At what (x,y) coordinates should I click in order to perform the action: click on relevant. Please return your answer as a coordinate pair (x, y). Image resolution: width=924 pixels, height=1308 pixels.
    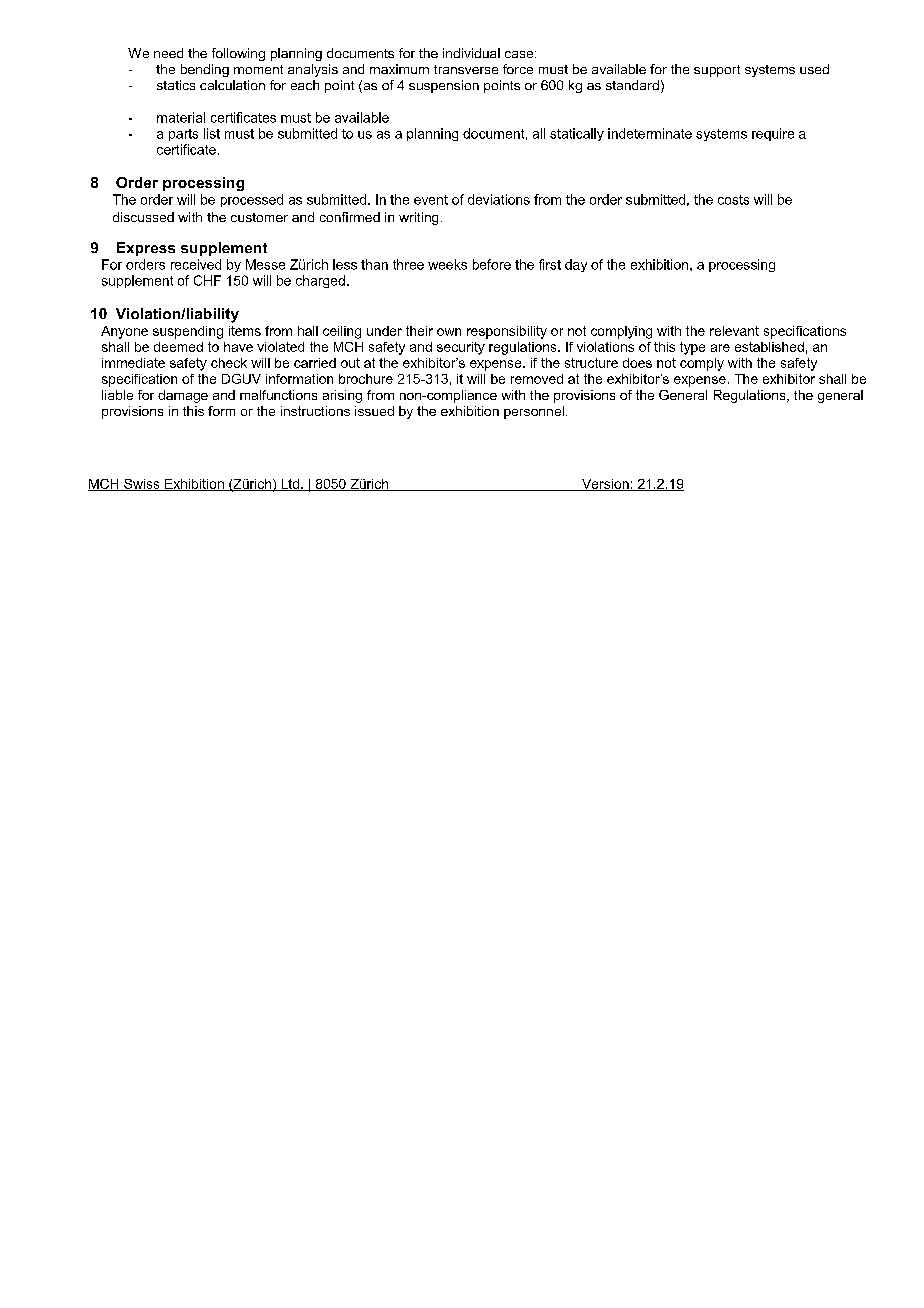
    Looking at the image, I should click on (734, 331).
